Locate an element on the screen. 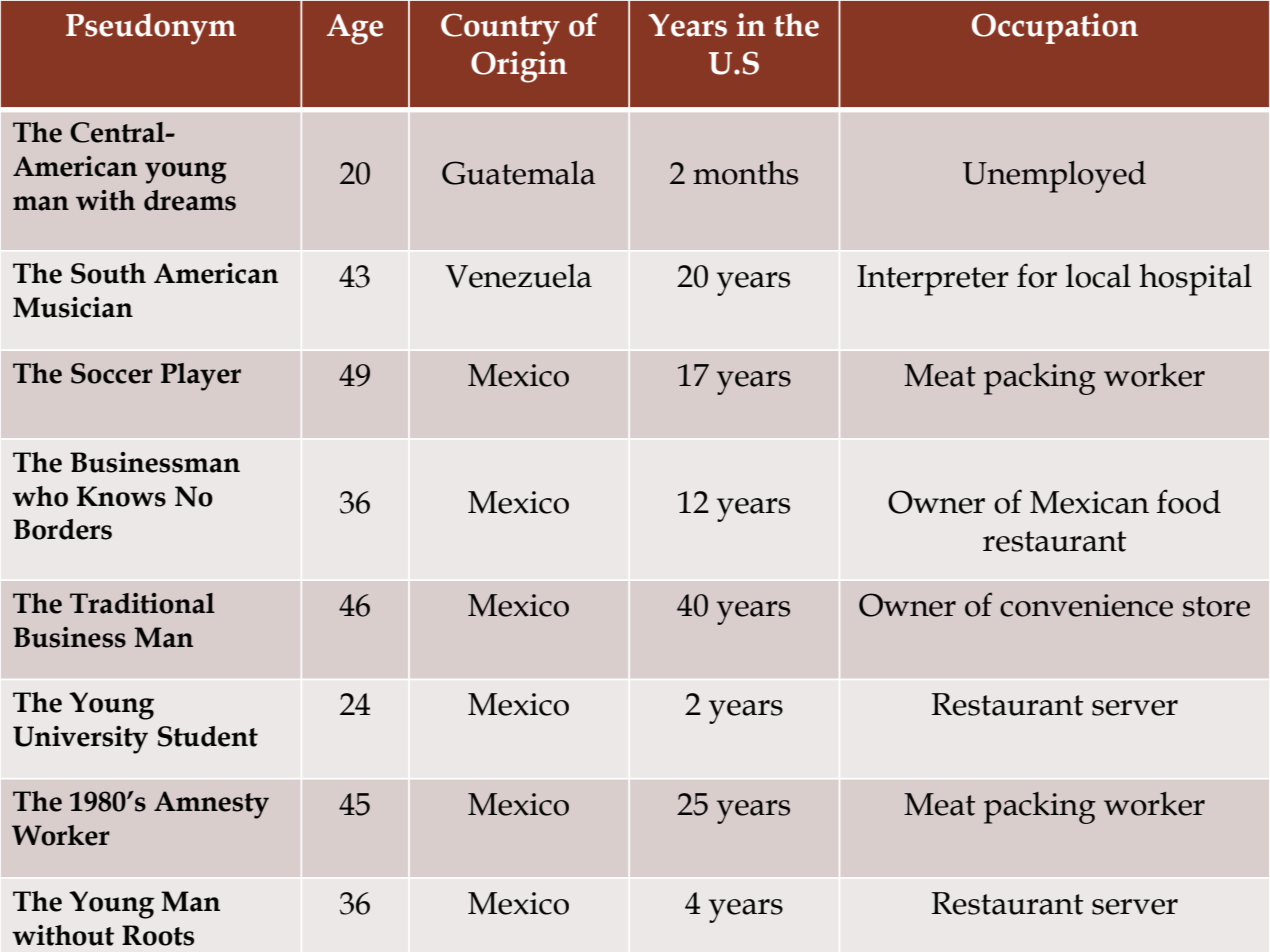  store is located at coordinates (1216, 606).
